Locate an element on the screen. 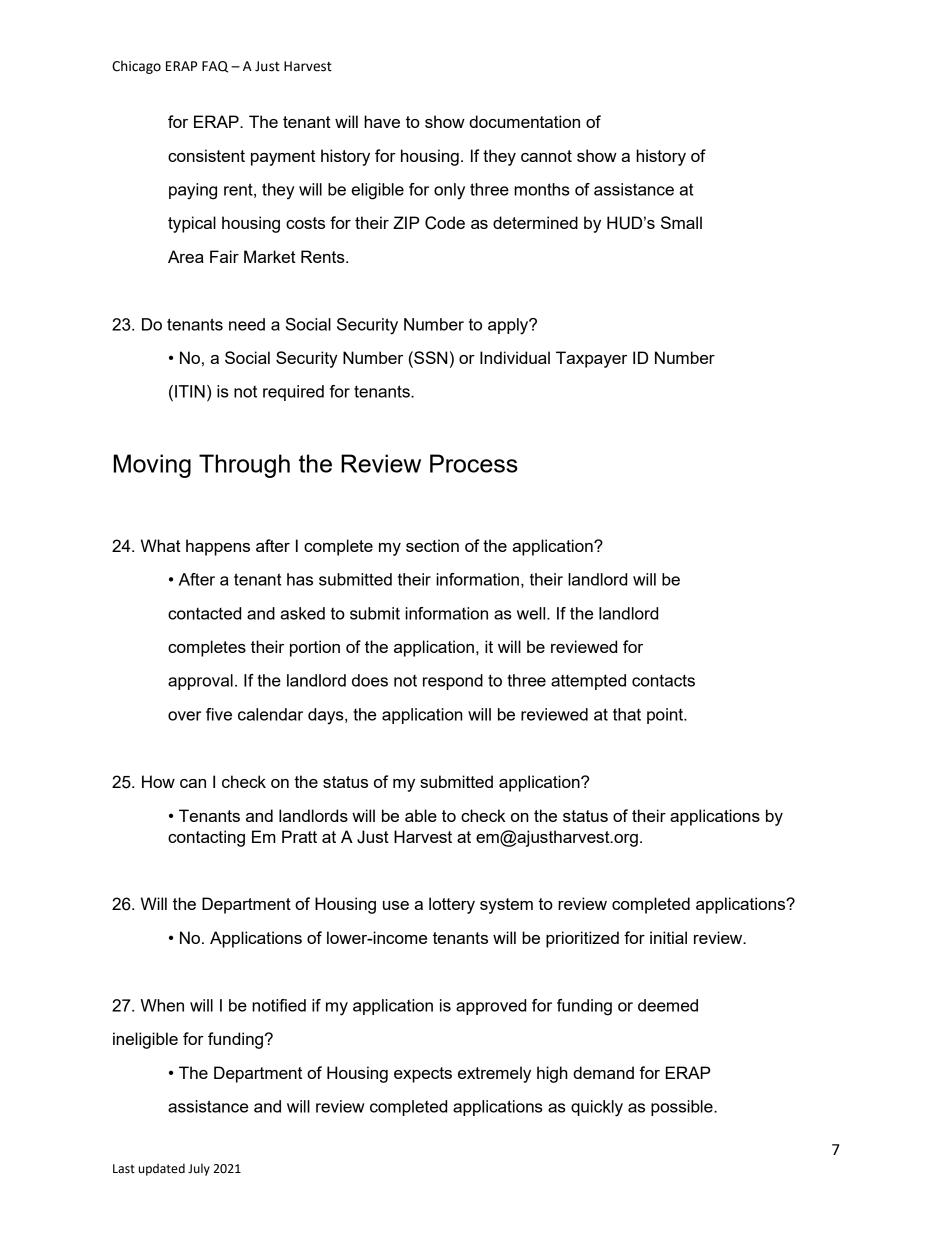  July is located at coordinates (199, 1169).
